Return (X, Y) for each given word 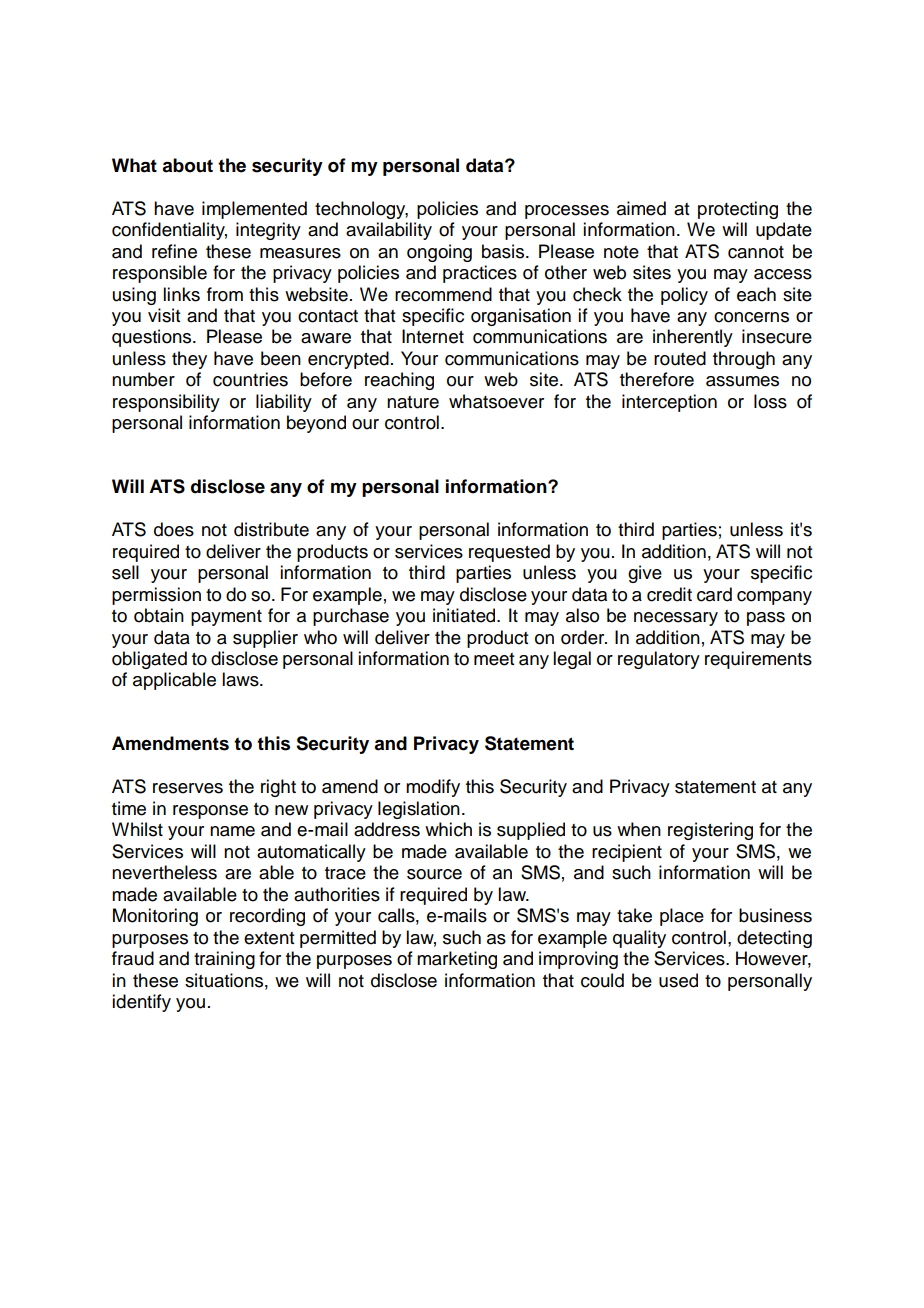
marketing (457, 960)
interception (669, 403)
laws (241, 679)
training (224, 960)
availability (389, 231)
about (187, 165)
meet (494, 659)
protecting (738, 210)
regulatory (659, 660)
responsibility (166, 403)
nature (413, 402)
